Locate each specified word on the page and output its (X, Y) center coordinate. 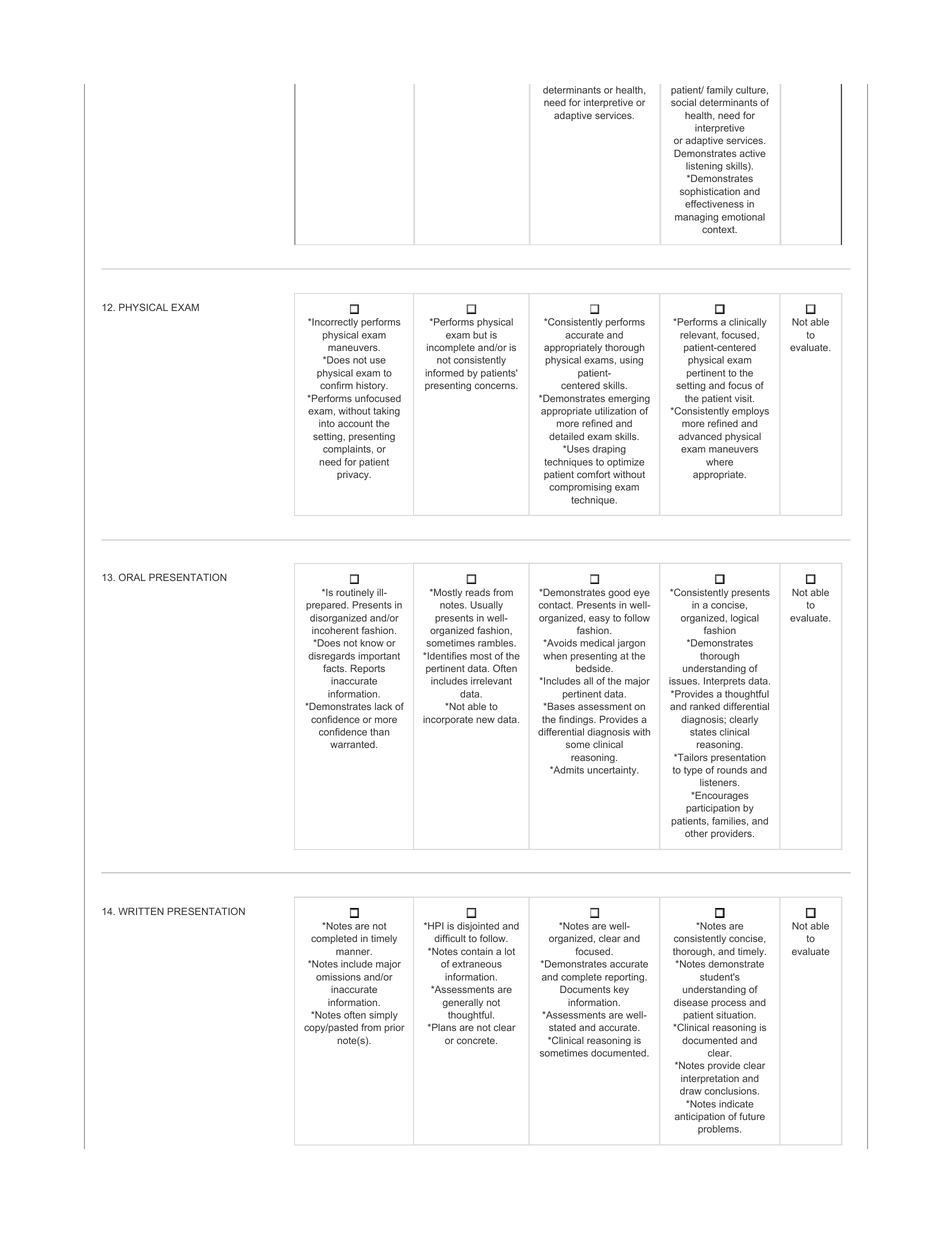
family (720, 91)
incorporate (448, 720)
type (693, 771)
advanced (700, 436)
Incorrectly (334, 323)
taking (386, 412)
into (327, 423)
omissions (338, 977)
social (683, 102)
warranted (353, 744)
